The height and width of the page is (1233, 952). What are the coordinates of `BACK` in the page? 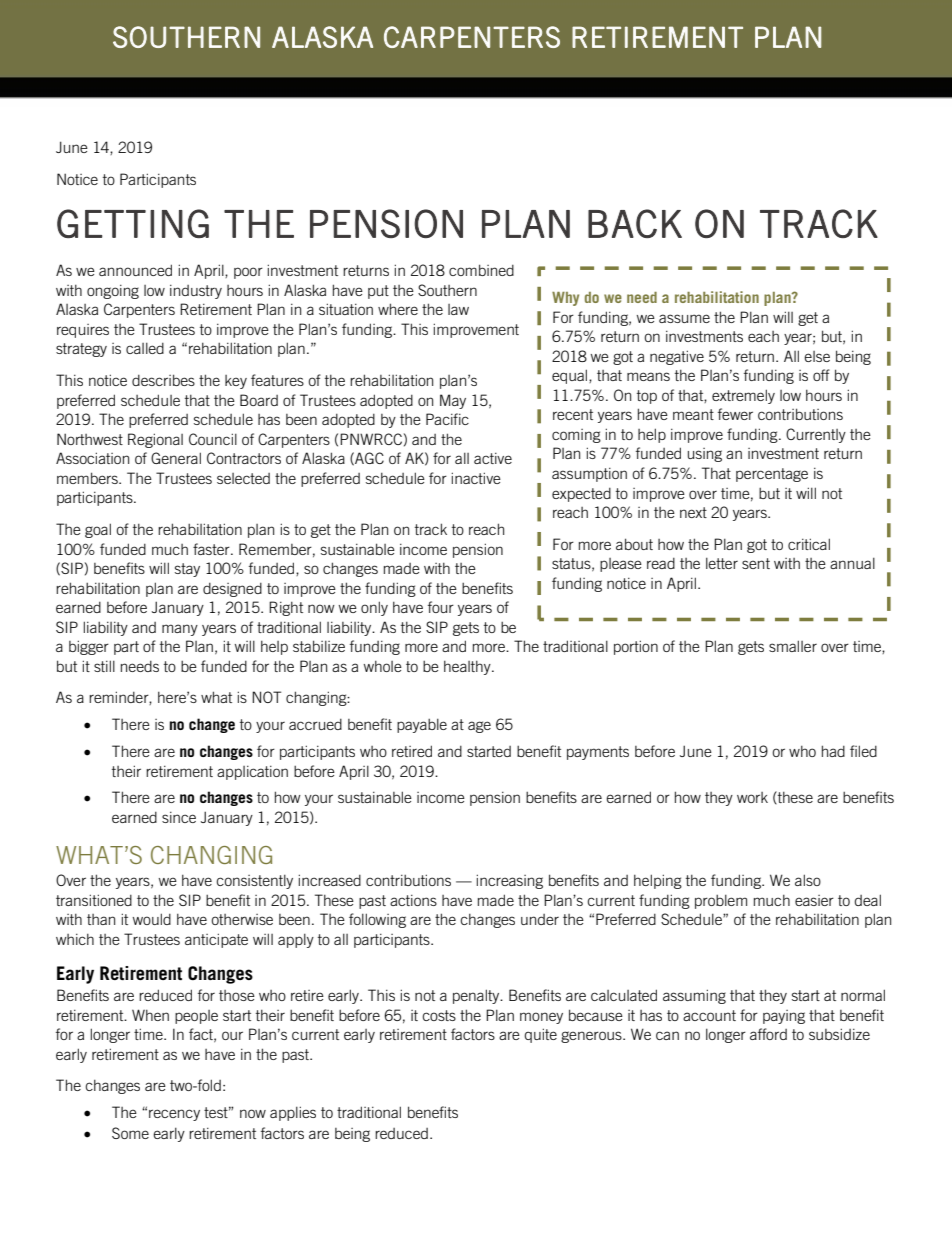 It's located at (635, 223).
